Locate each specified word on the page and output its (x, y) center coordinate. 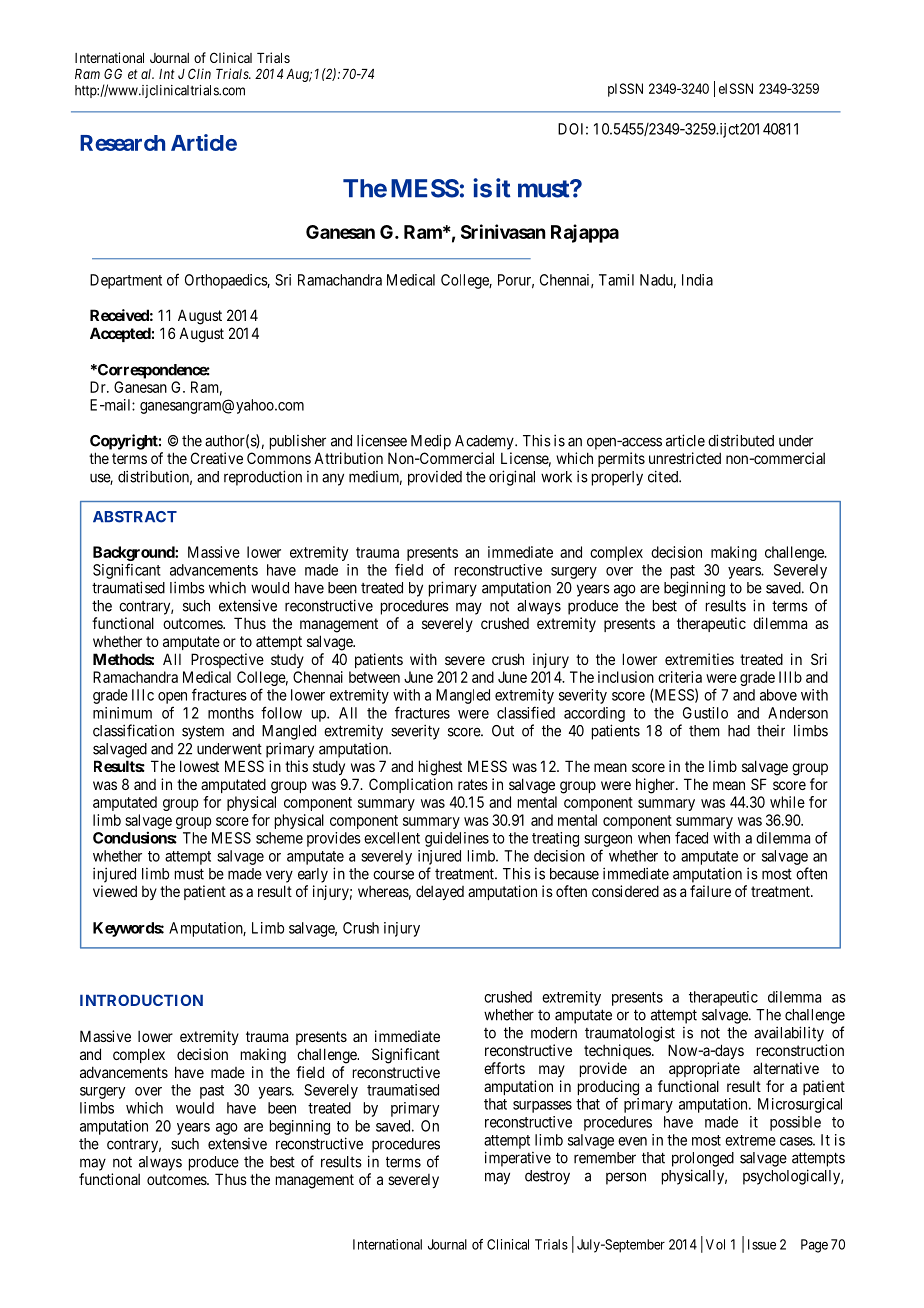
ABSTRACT (135, 517)
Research (122, 143)
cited (664, 476)
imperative (518, 1159)
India (697, 280)
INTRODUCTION (141, 1000)
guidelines (457, 839)
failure (710, 891)
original (512, 478)
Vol (715, 1244)
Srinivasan (503, 231)
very (279, 876)
